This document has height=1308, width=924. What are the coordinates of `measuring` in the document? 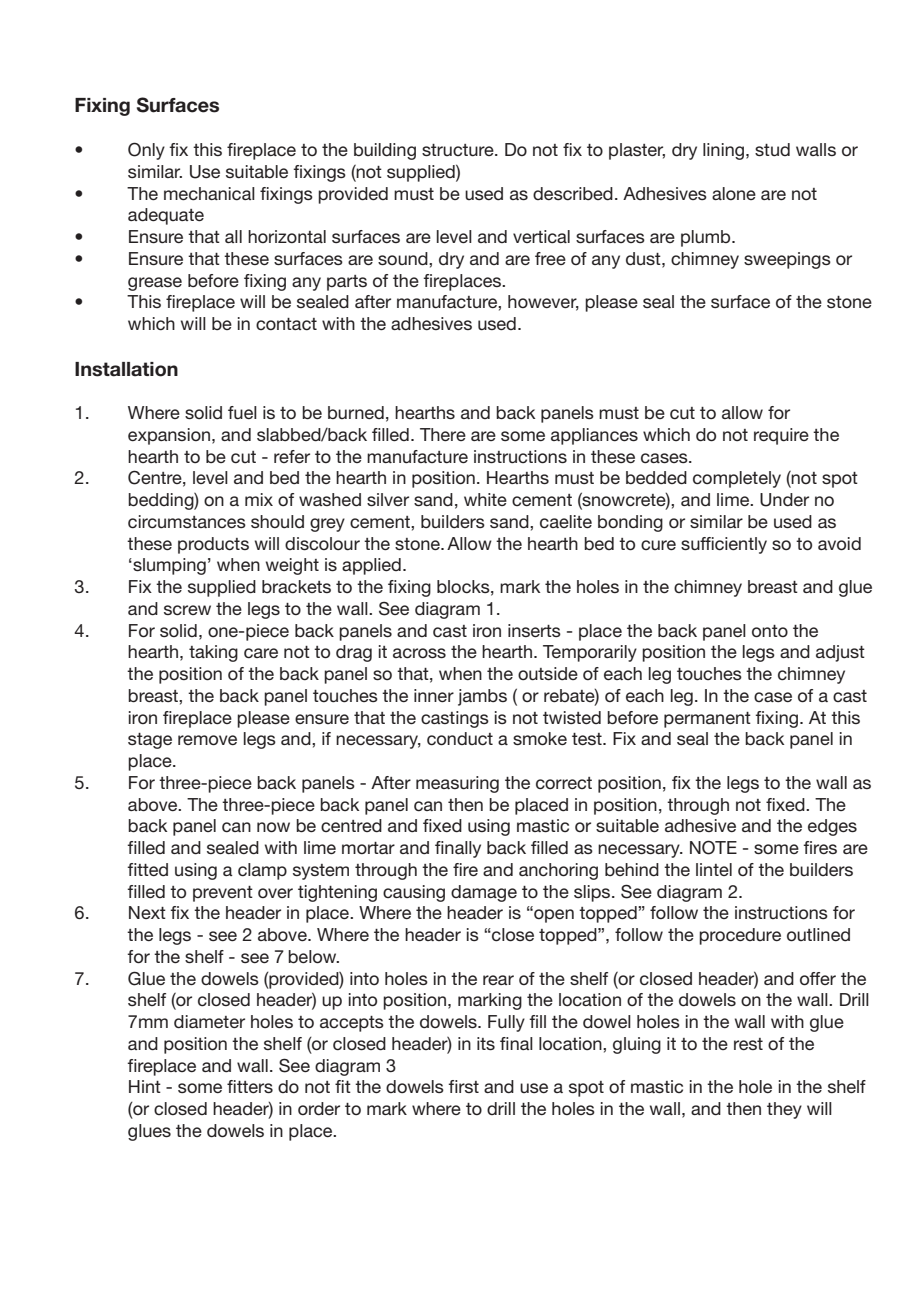 It's located at (457, 784).
